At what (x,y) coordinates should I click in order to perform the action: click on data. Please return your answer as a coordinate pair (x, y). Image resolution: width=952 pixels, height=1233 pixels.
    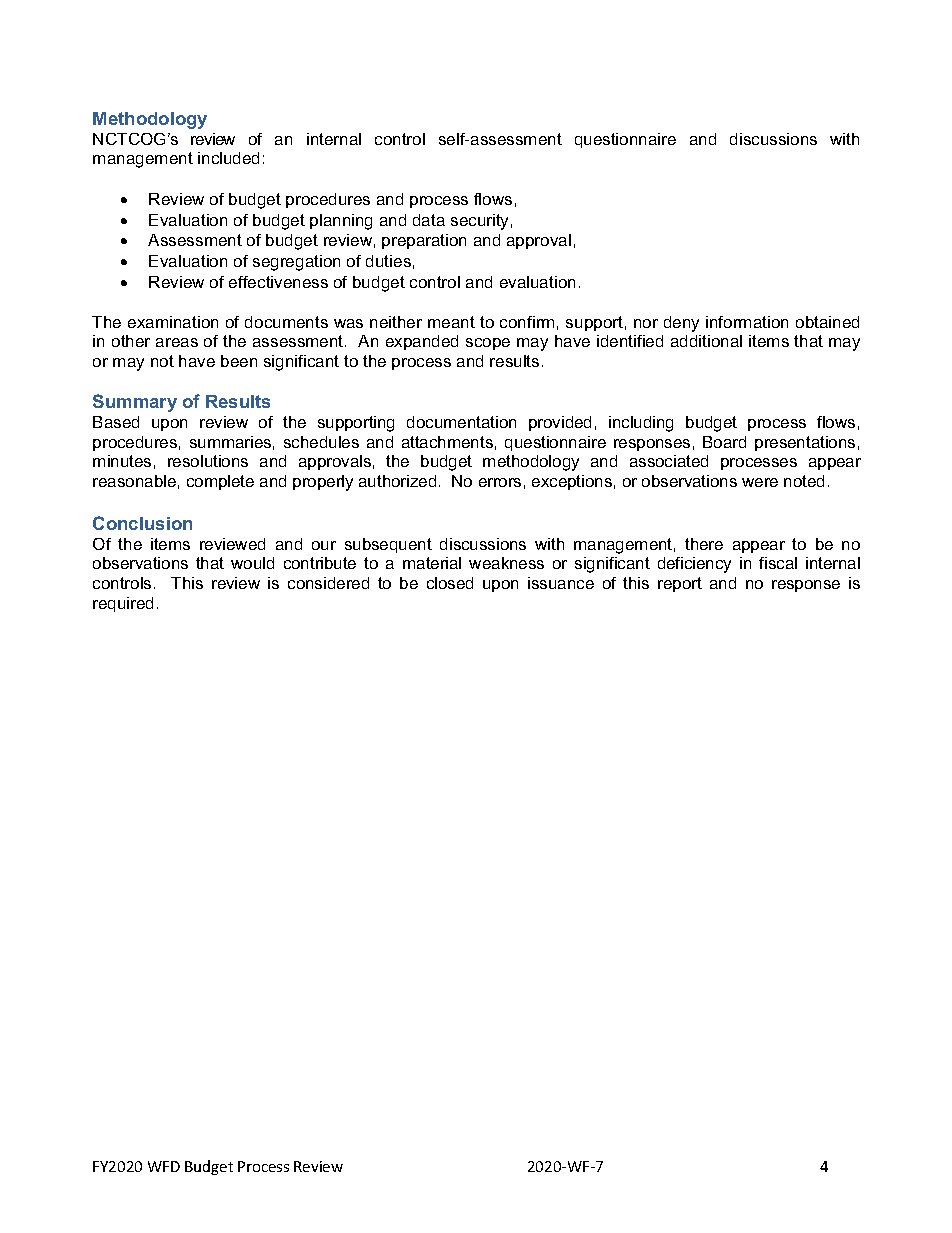
    Looking at the image, I should click on (429, 220).
